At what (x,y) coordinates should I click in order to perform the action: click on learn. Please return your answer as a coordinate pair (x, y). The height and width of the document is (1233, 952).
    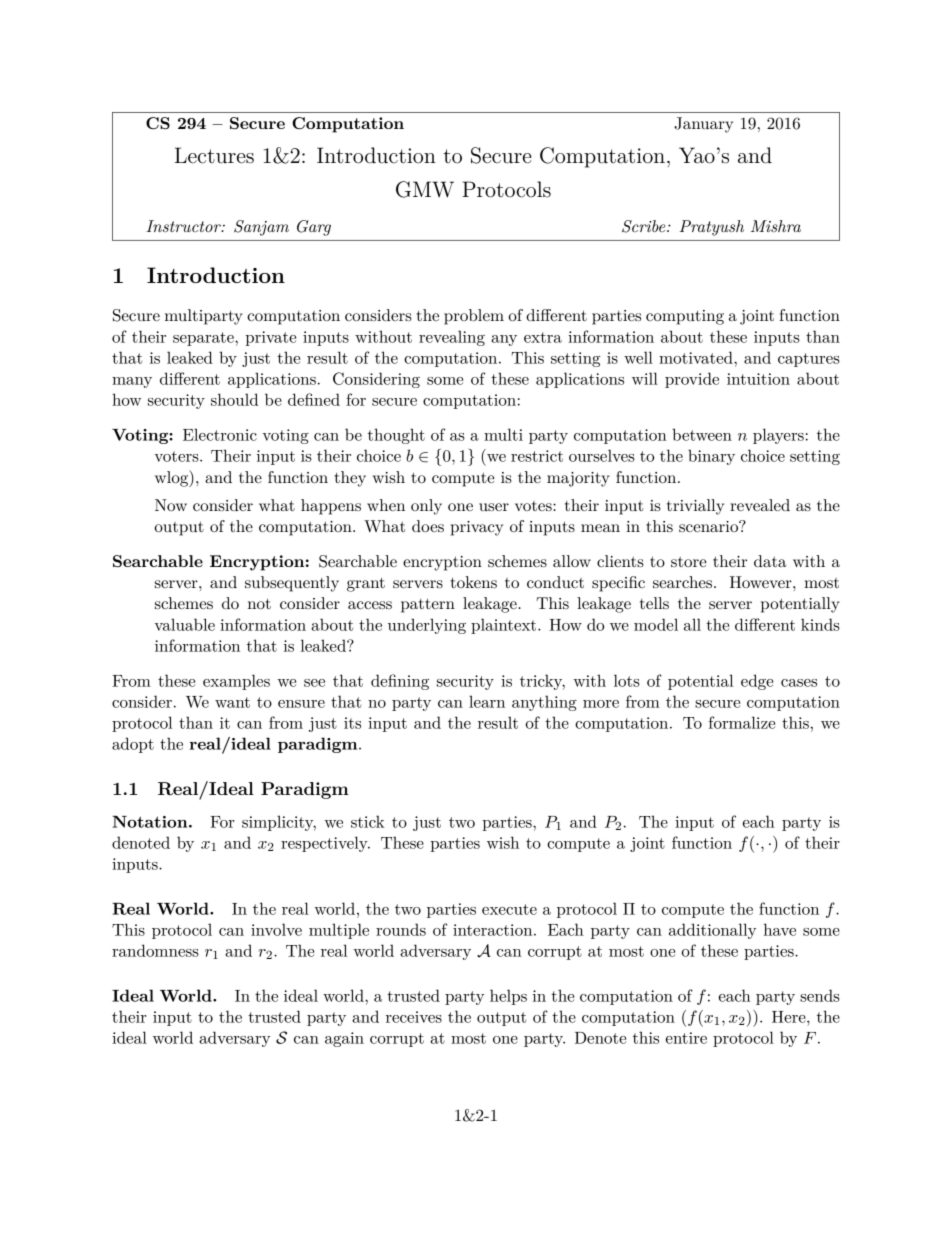
    Looking at the image, I should click on (487, 701).
